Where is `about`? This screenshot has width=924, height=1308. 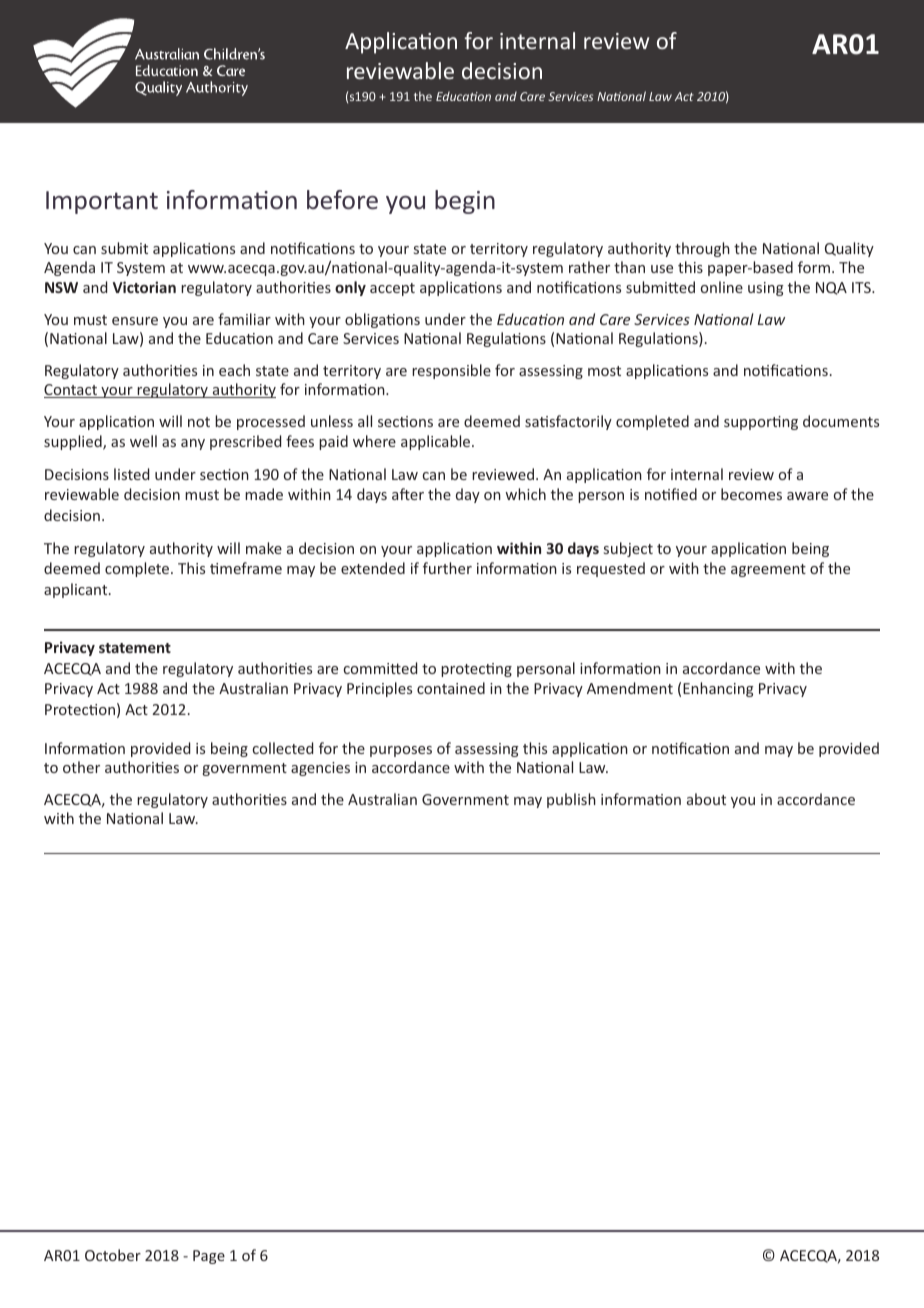
about is located at coordinates (706, 799).
